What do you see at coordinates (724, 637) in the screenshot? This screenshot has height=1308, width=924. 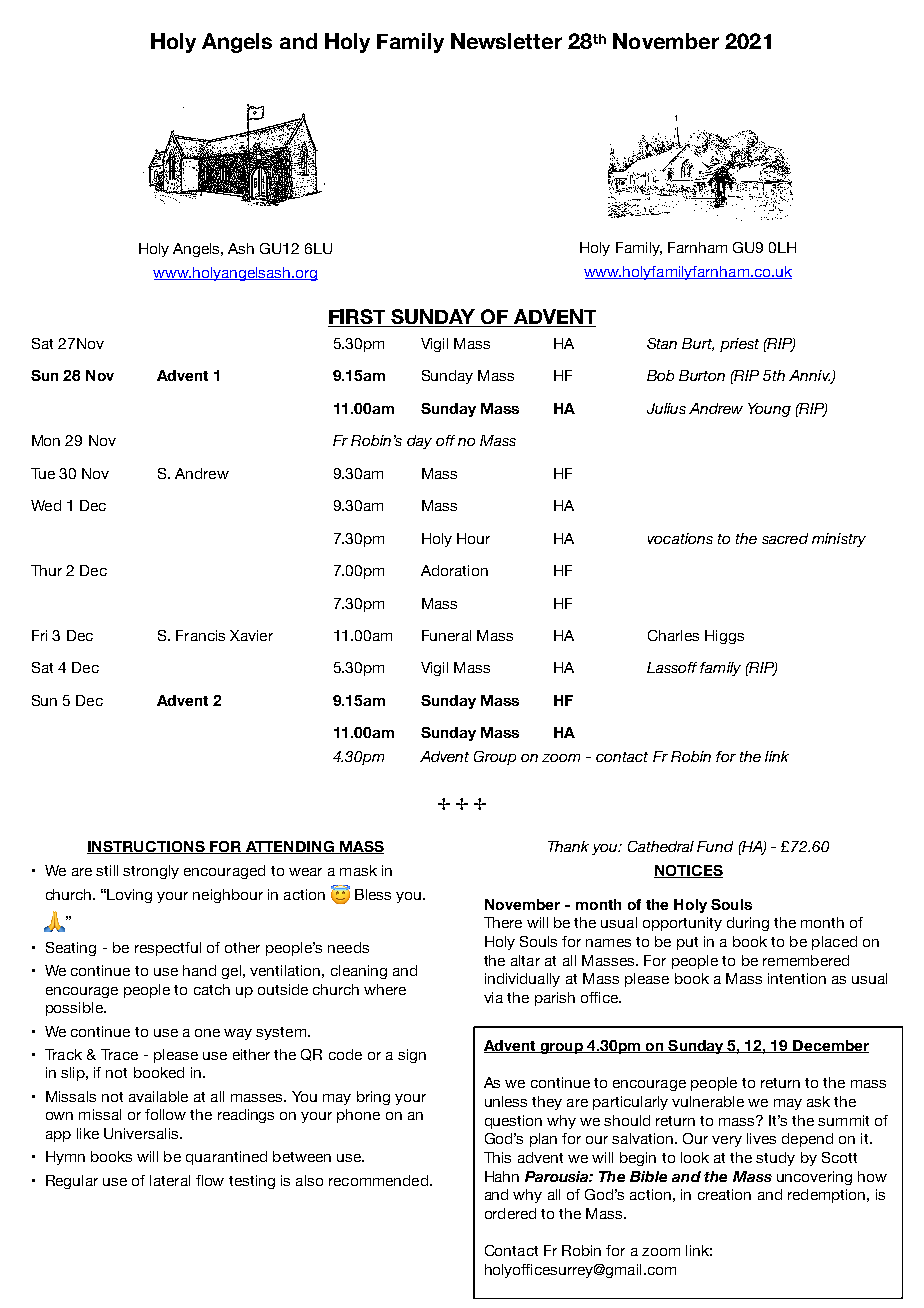 I see `Higgs` at bounding box center [724, 637].
